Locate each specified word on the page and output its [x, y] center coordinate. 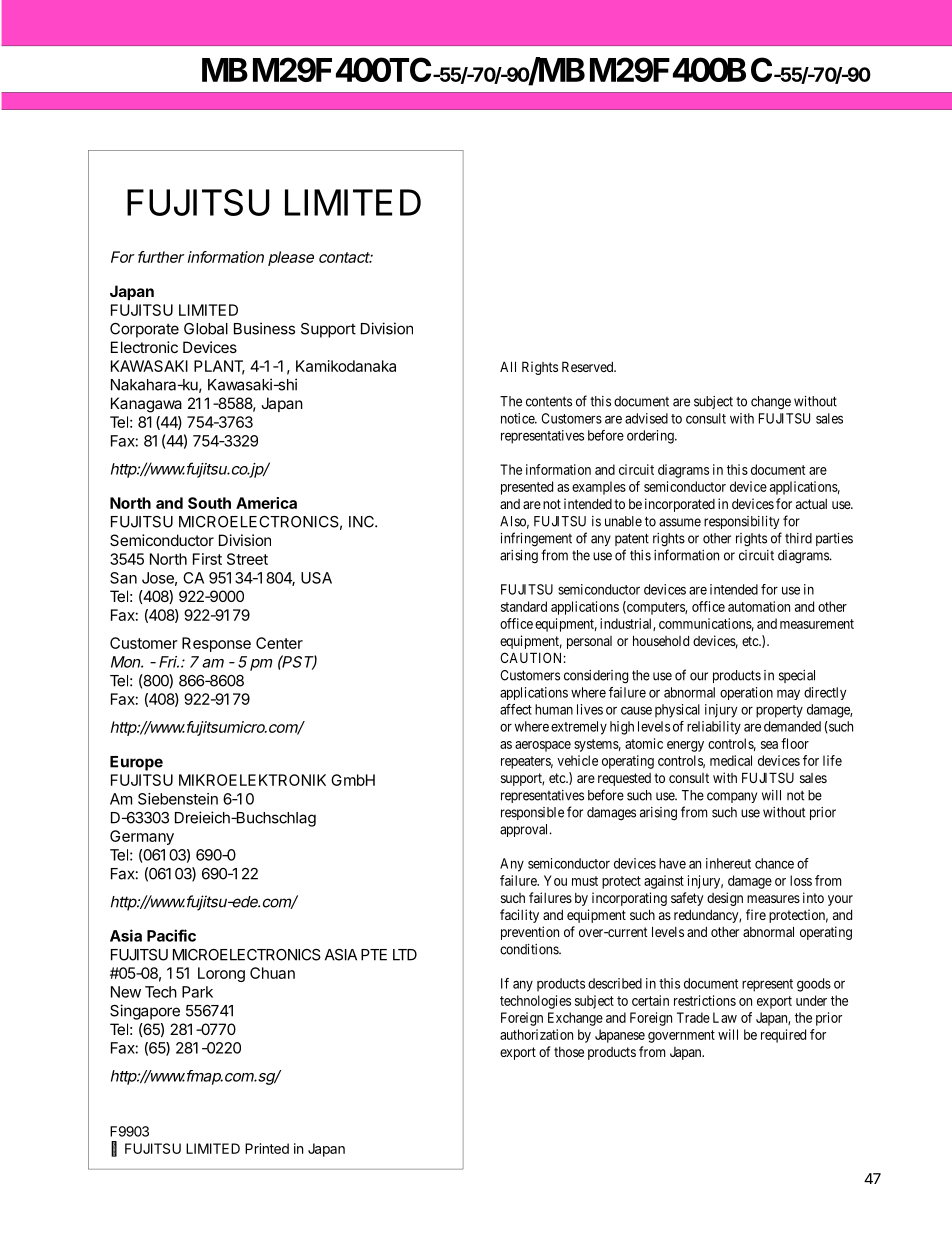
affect [516, 709]
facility [519, 916]
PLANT [219, 367]
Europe [136, 763]
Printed [267, 1148]
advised [646, 418]
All [508, 366]
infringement [536, 539]
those [569, 1052]
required [783, 1036]
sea [769, 745]
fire [756, 914]
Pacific [171, 935]
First [207, 559]
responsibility [741, 522]
